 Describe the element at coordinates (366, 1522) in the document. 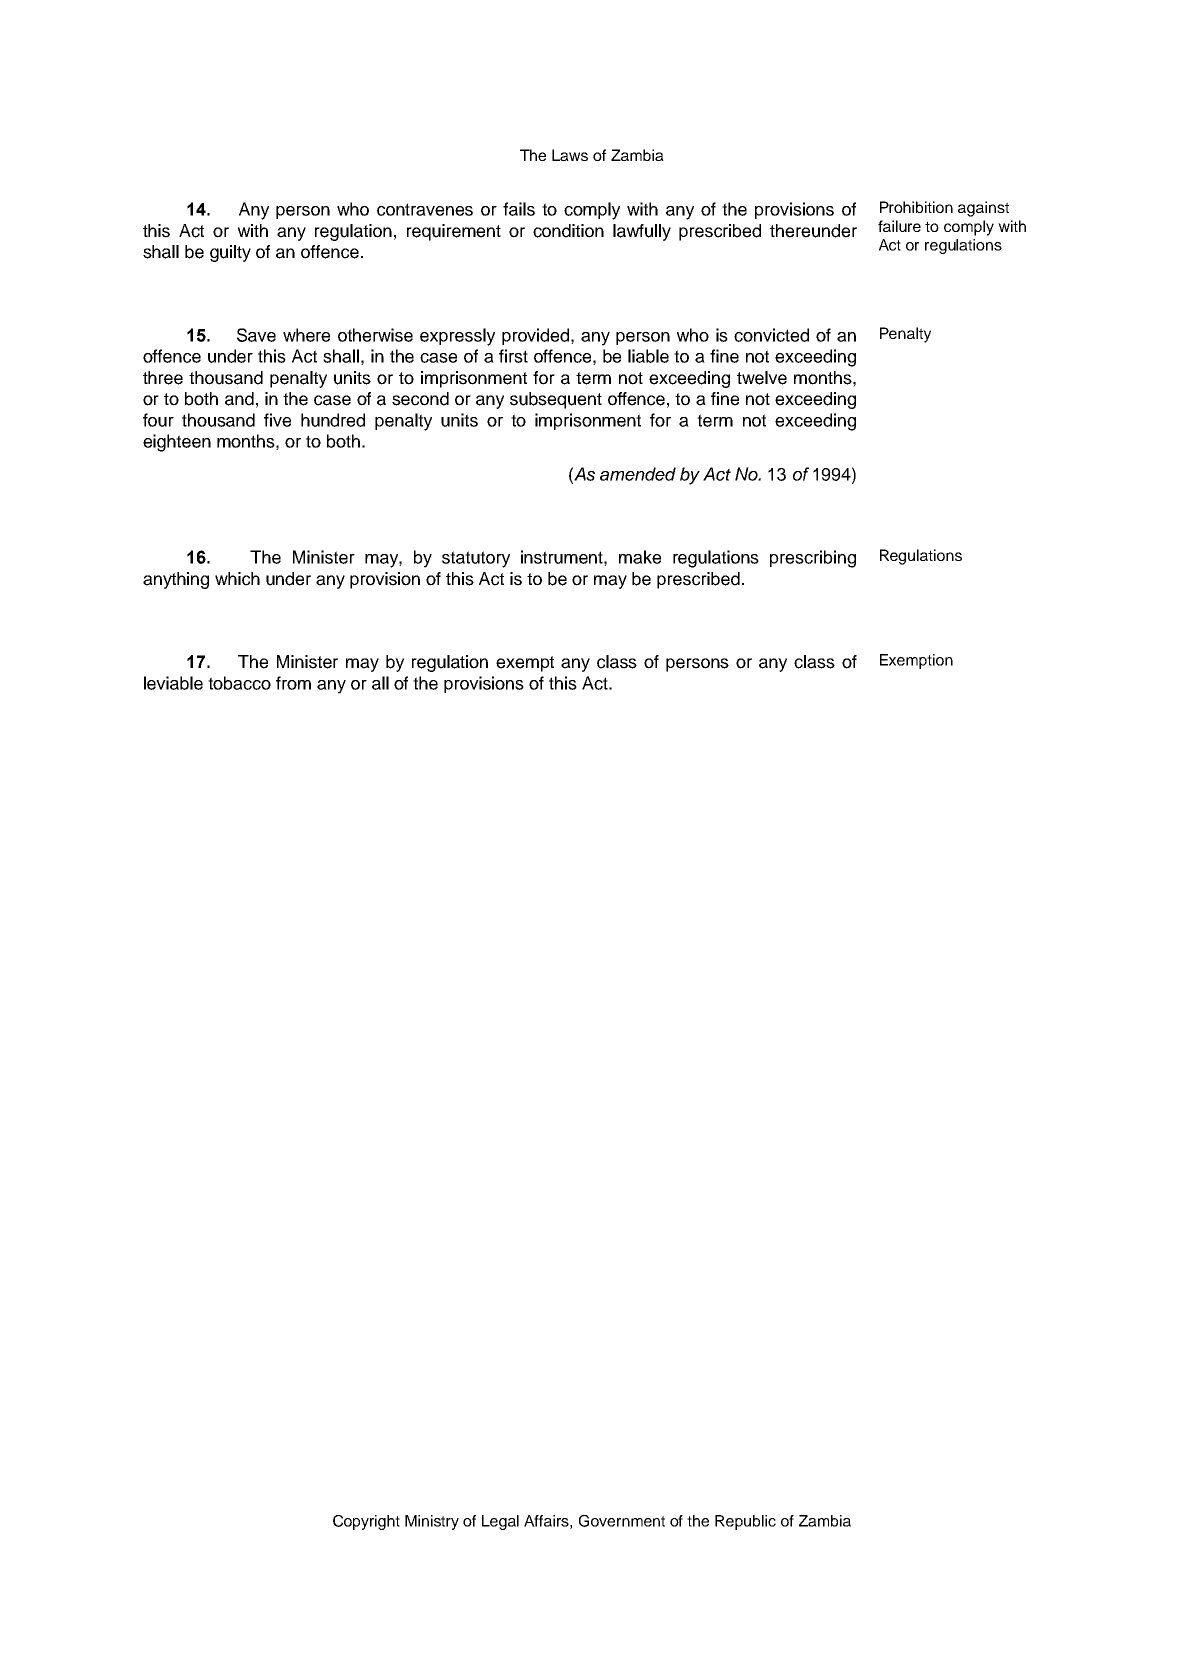

I see `Copyright` at that location.
